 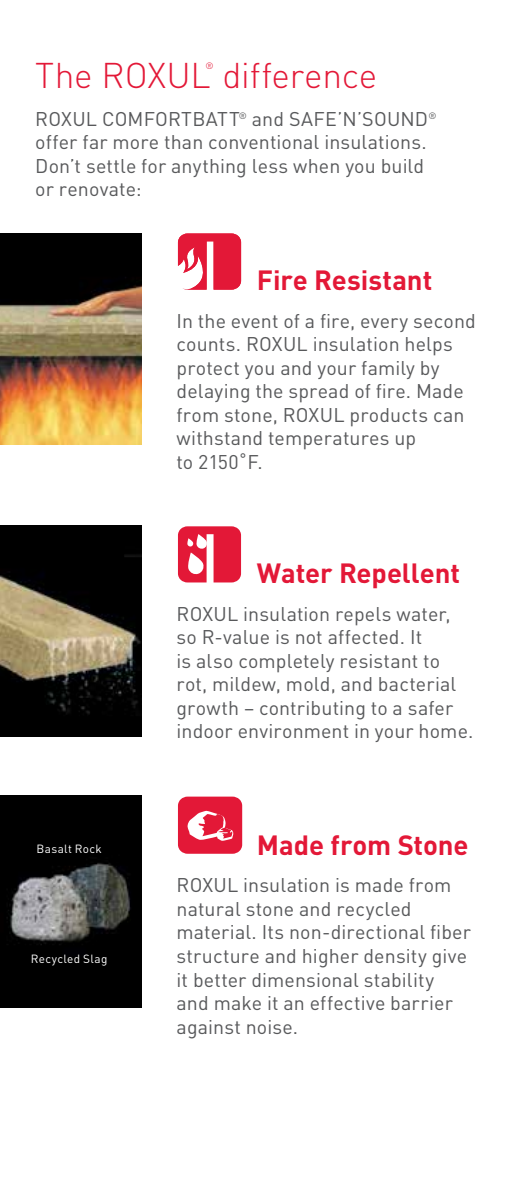 What do you see at coordinates (214, 661) in the page?
I see `also` at bounding box center [214, 661].
